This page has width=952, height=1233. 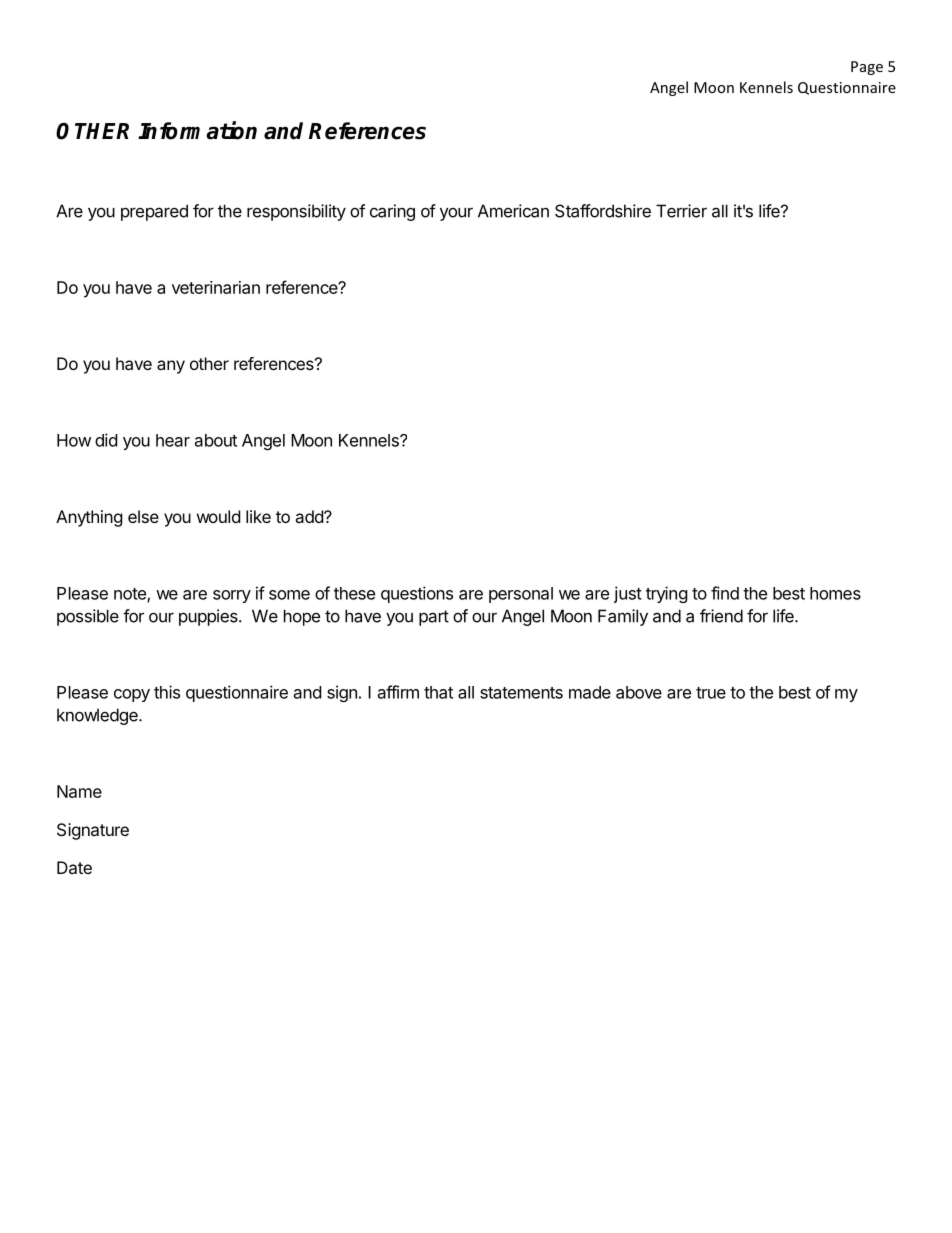 I want to click on American, so click(x=513, y=211).
